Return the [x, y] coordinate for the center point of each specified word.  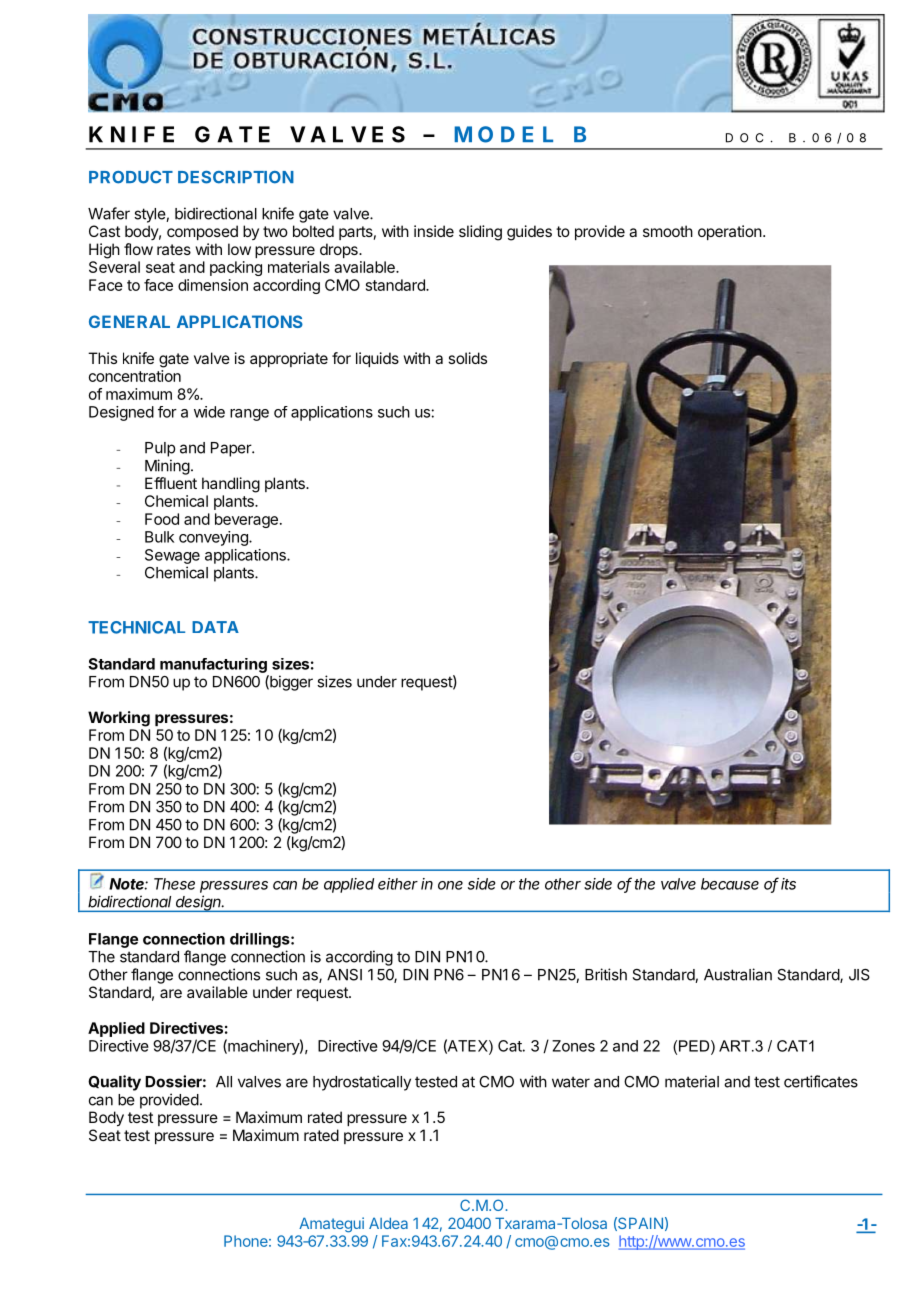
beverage [246, 520]
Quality [114, 1083]
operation [730, 232]
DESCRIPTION [236, 177]
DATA [215, 627]
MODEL [503, 134]
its [788, 884]
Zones [573, 1046]
